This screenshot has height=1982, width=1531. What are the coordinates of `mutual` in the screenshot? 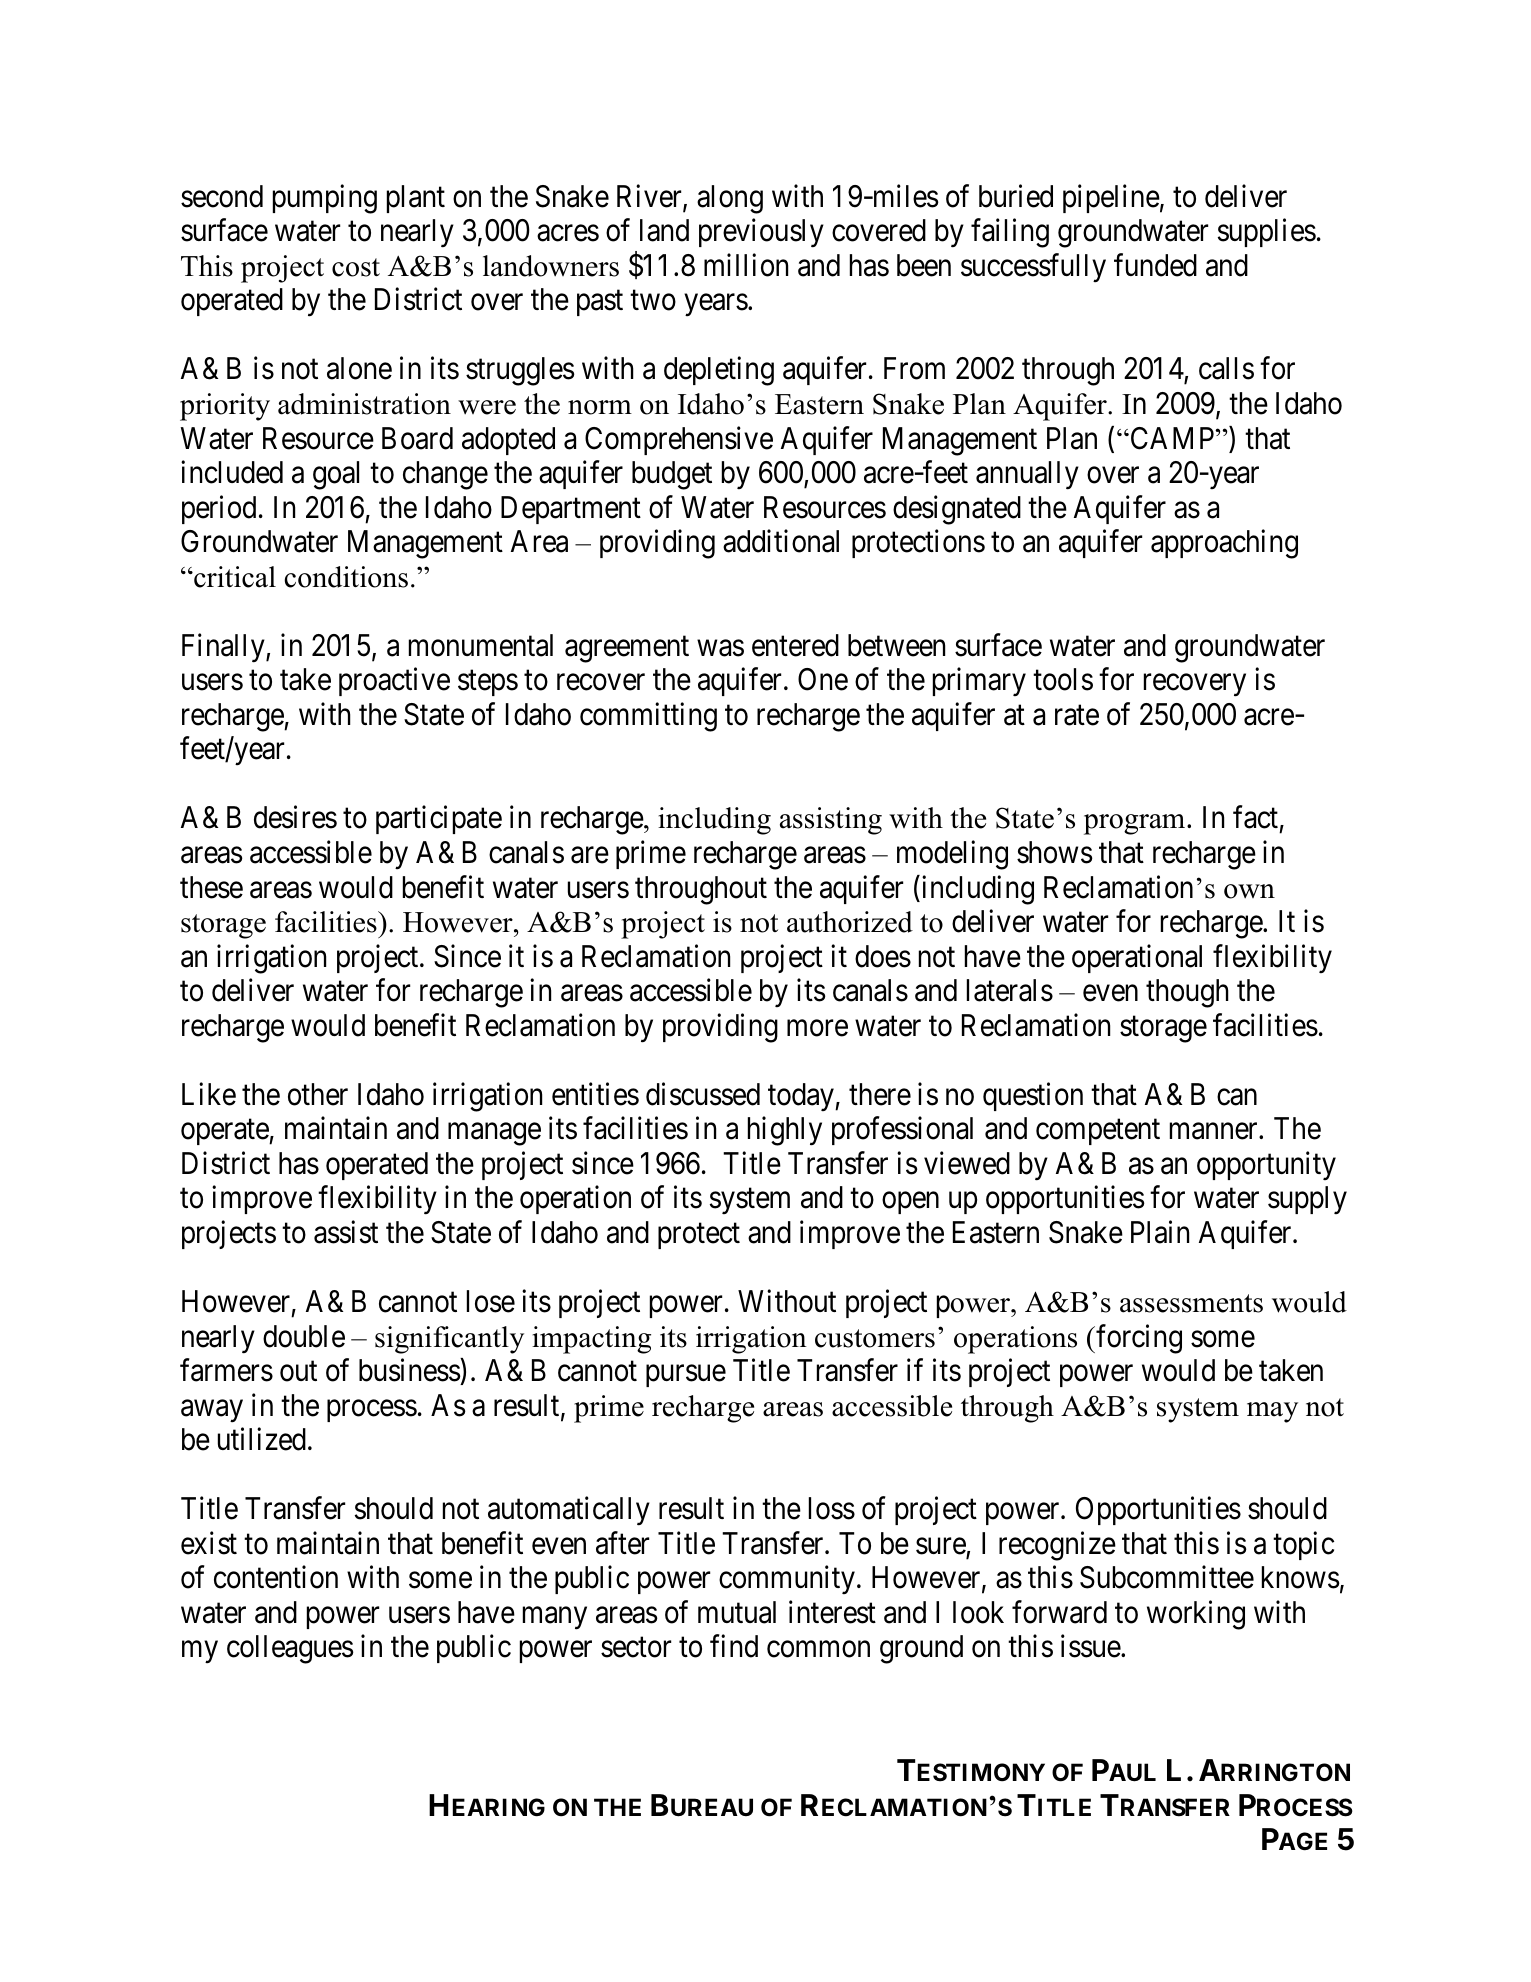 It's located at (737, 1612).
